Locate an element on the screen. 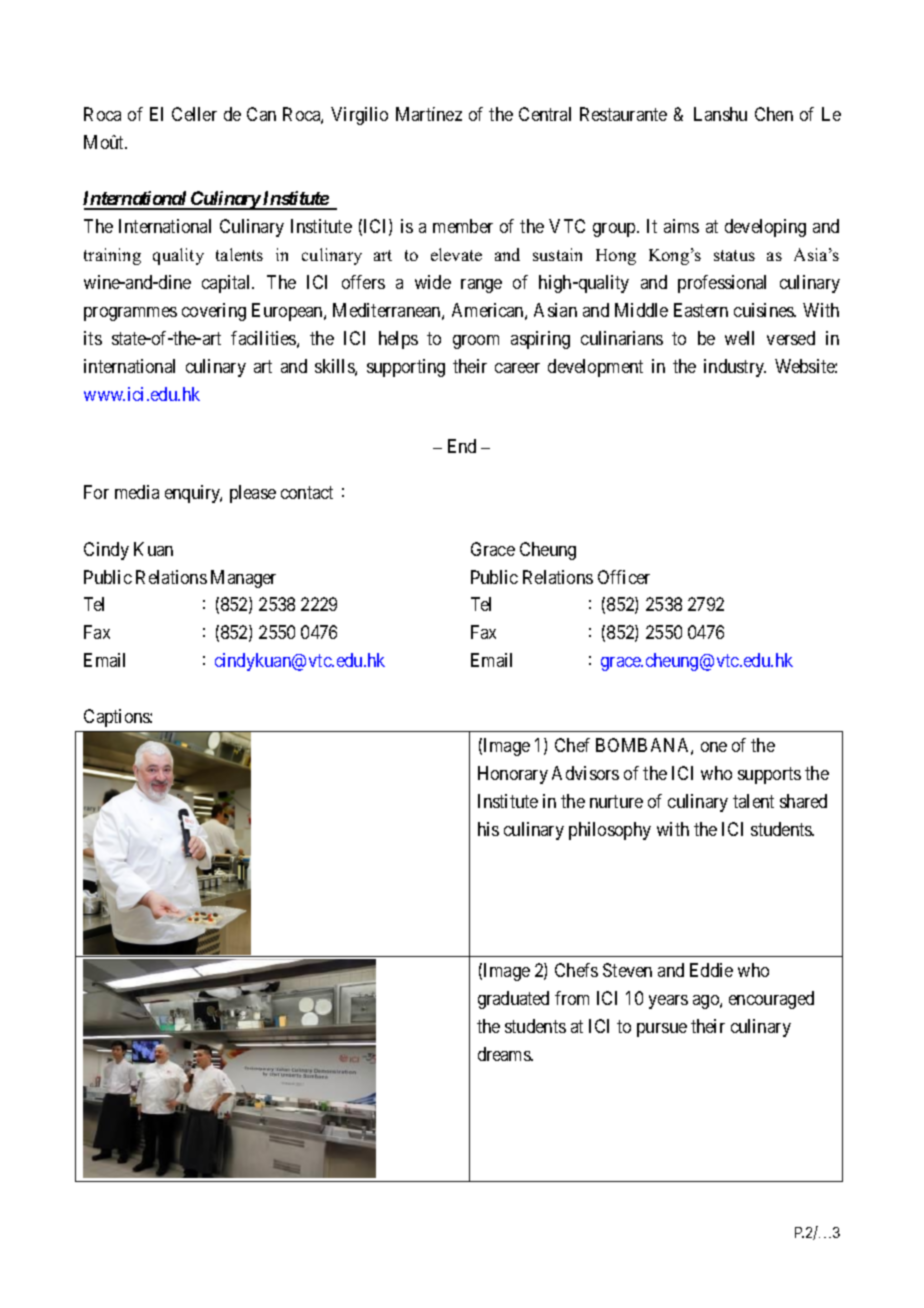  Eastern is located at coordinates (701, 310).
